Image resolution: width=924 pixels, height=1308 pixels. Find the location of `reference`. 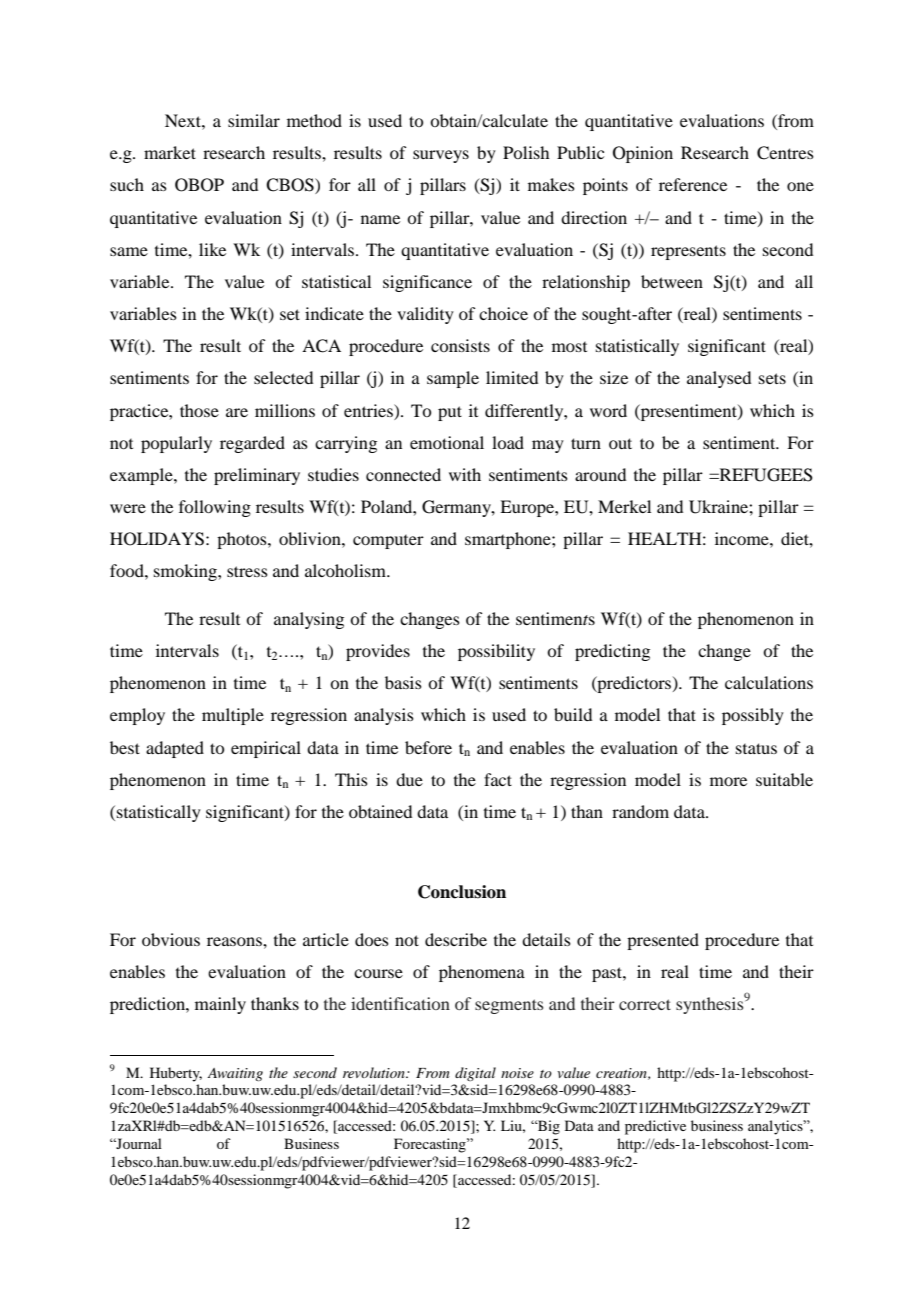

reference is located at coordinates (693, 184).
